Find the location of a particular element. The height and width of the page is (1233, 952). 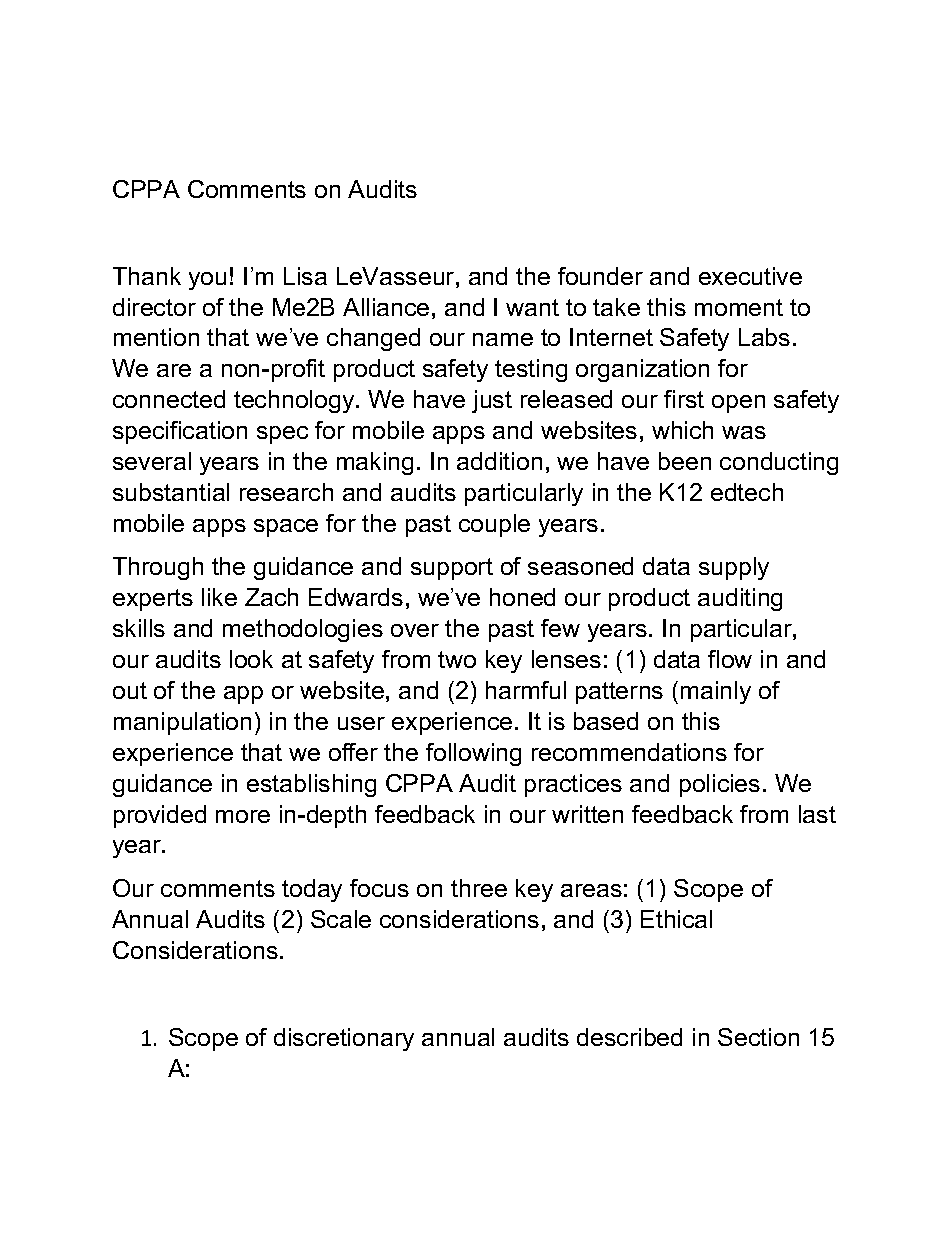

flow is located at coordinates (730, 659).
